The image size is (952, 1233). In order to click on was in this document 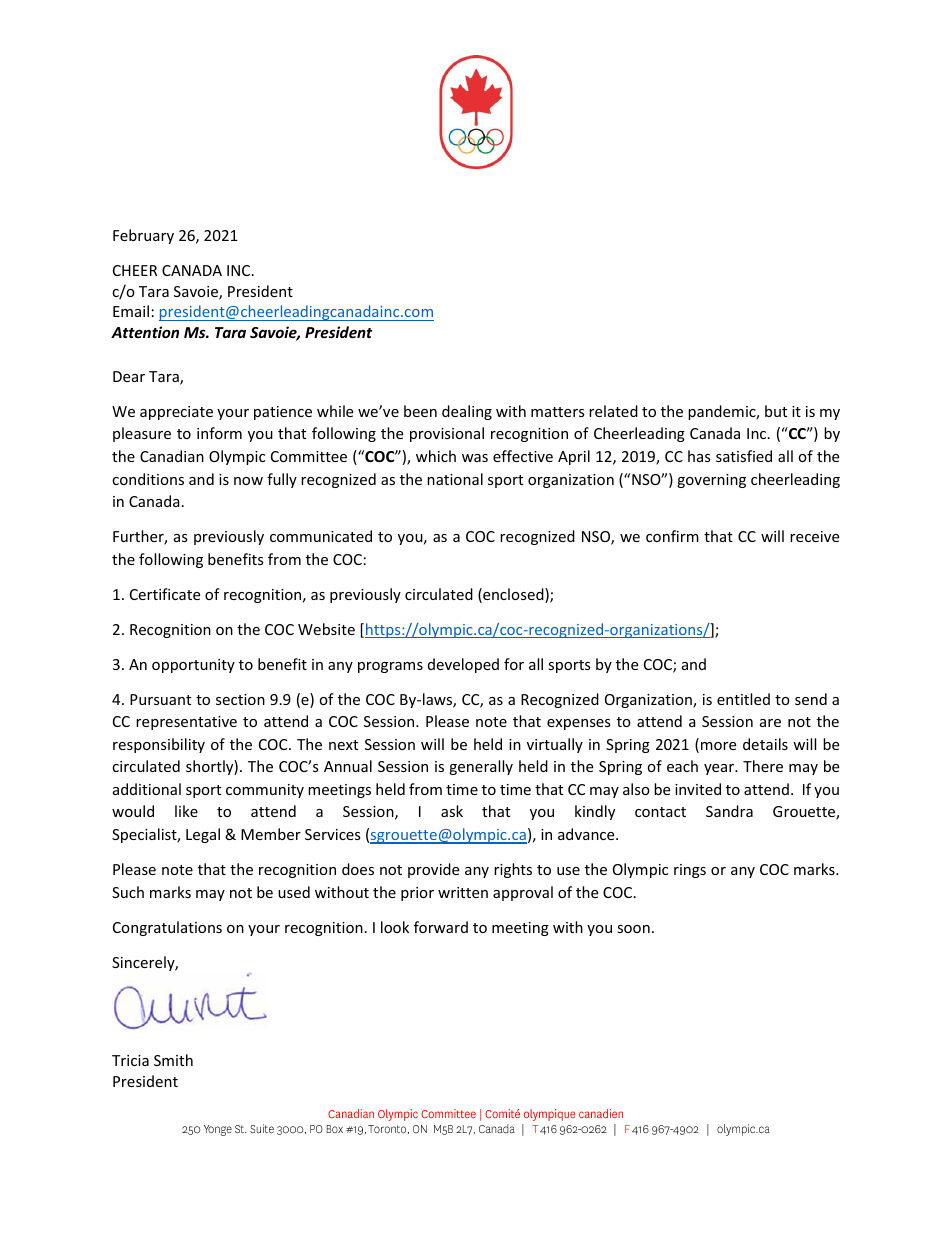, I will do `click(475, 458)`.
